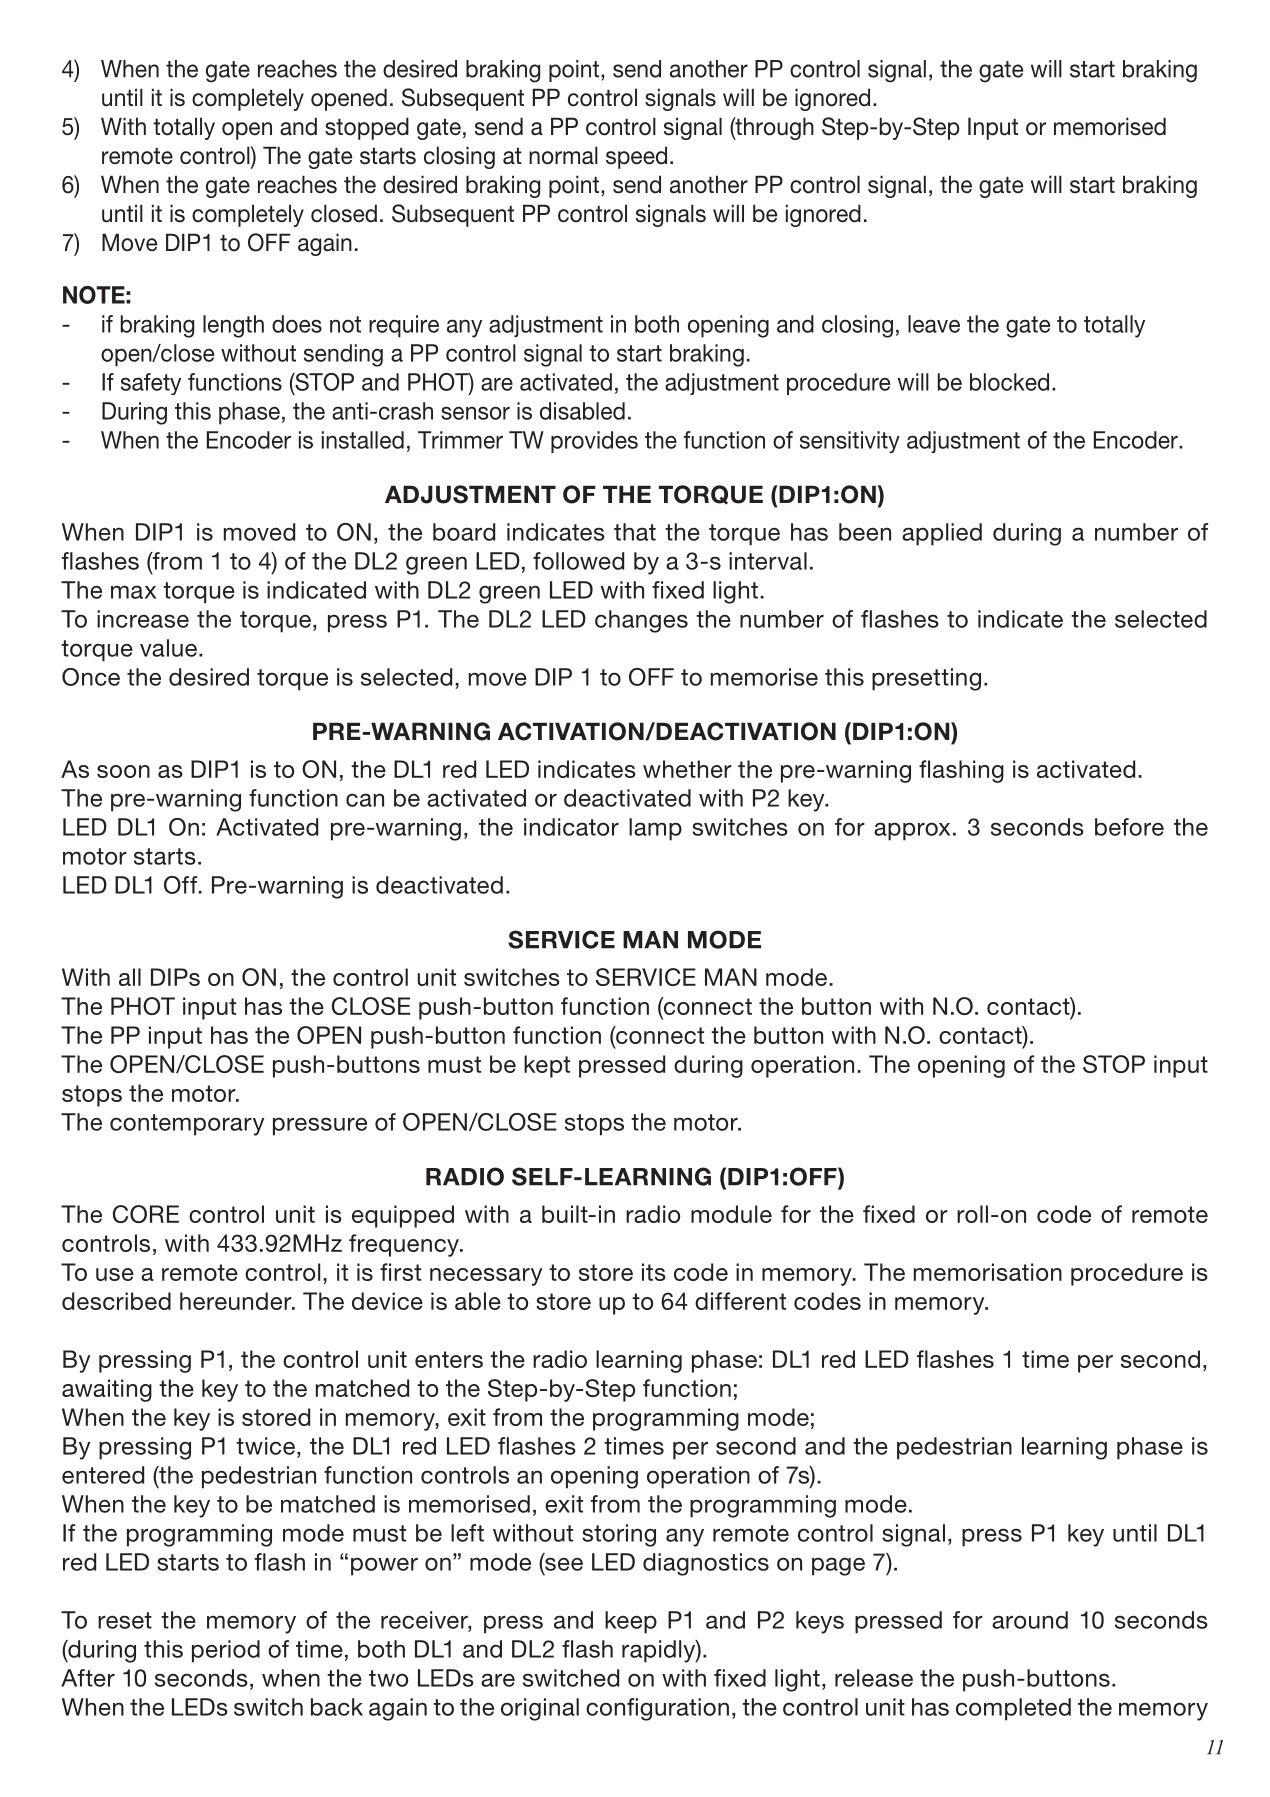  I want to click on memorisation, so click(988, 1272).
